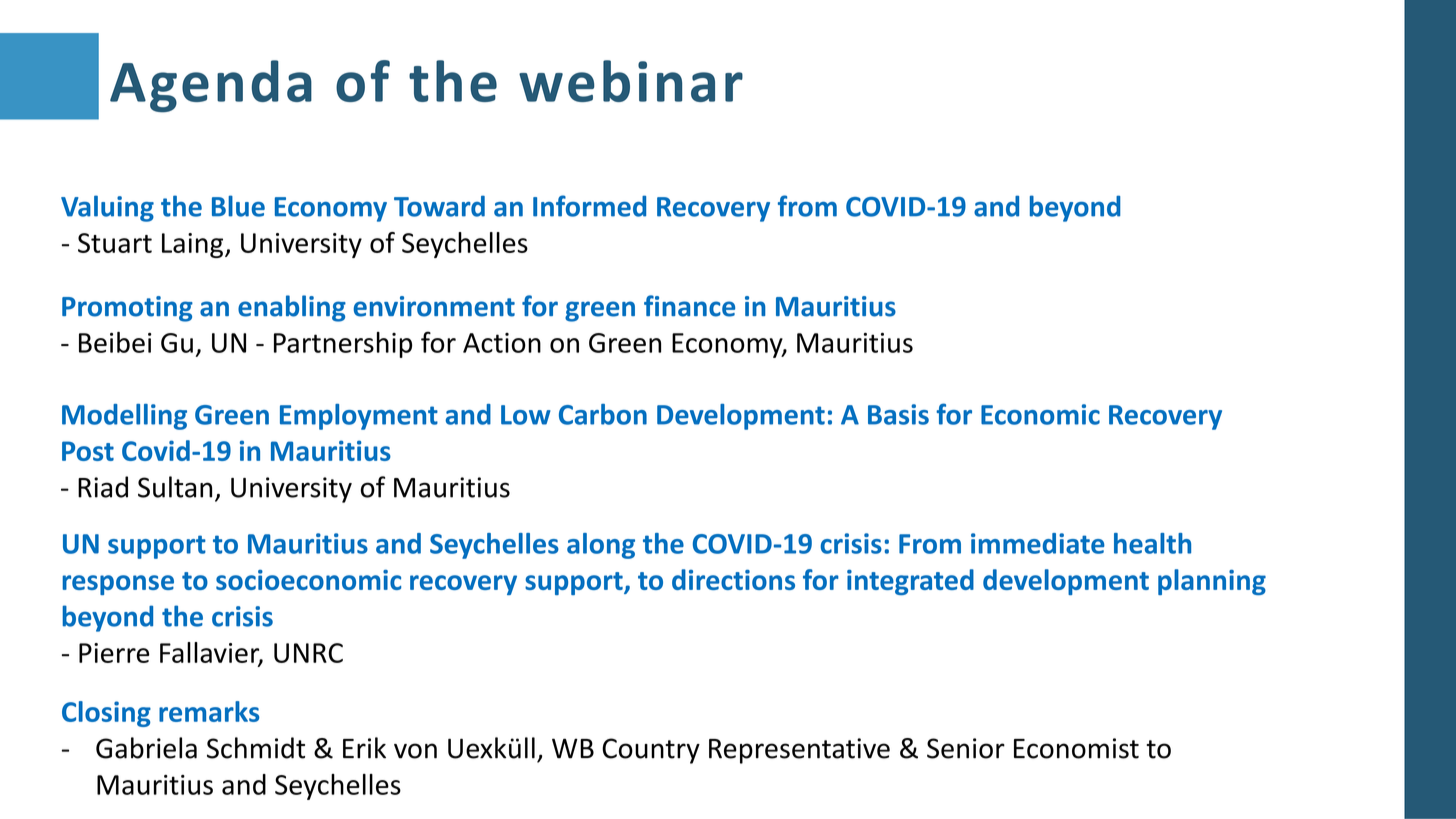  I want to click on Agenda, so click(211, 86).
